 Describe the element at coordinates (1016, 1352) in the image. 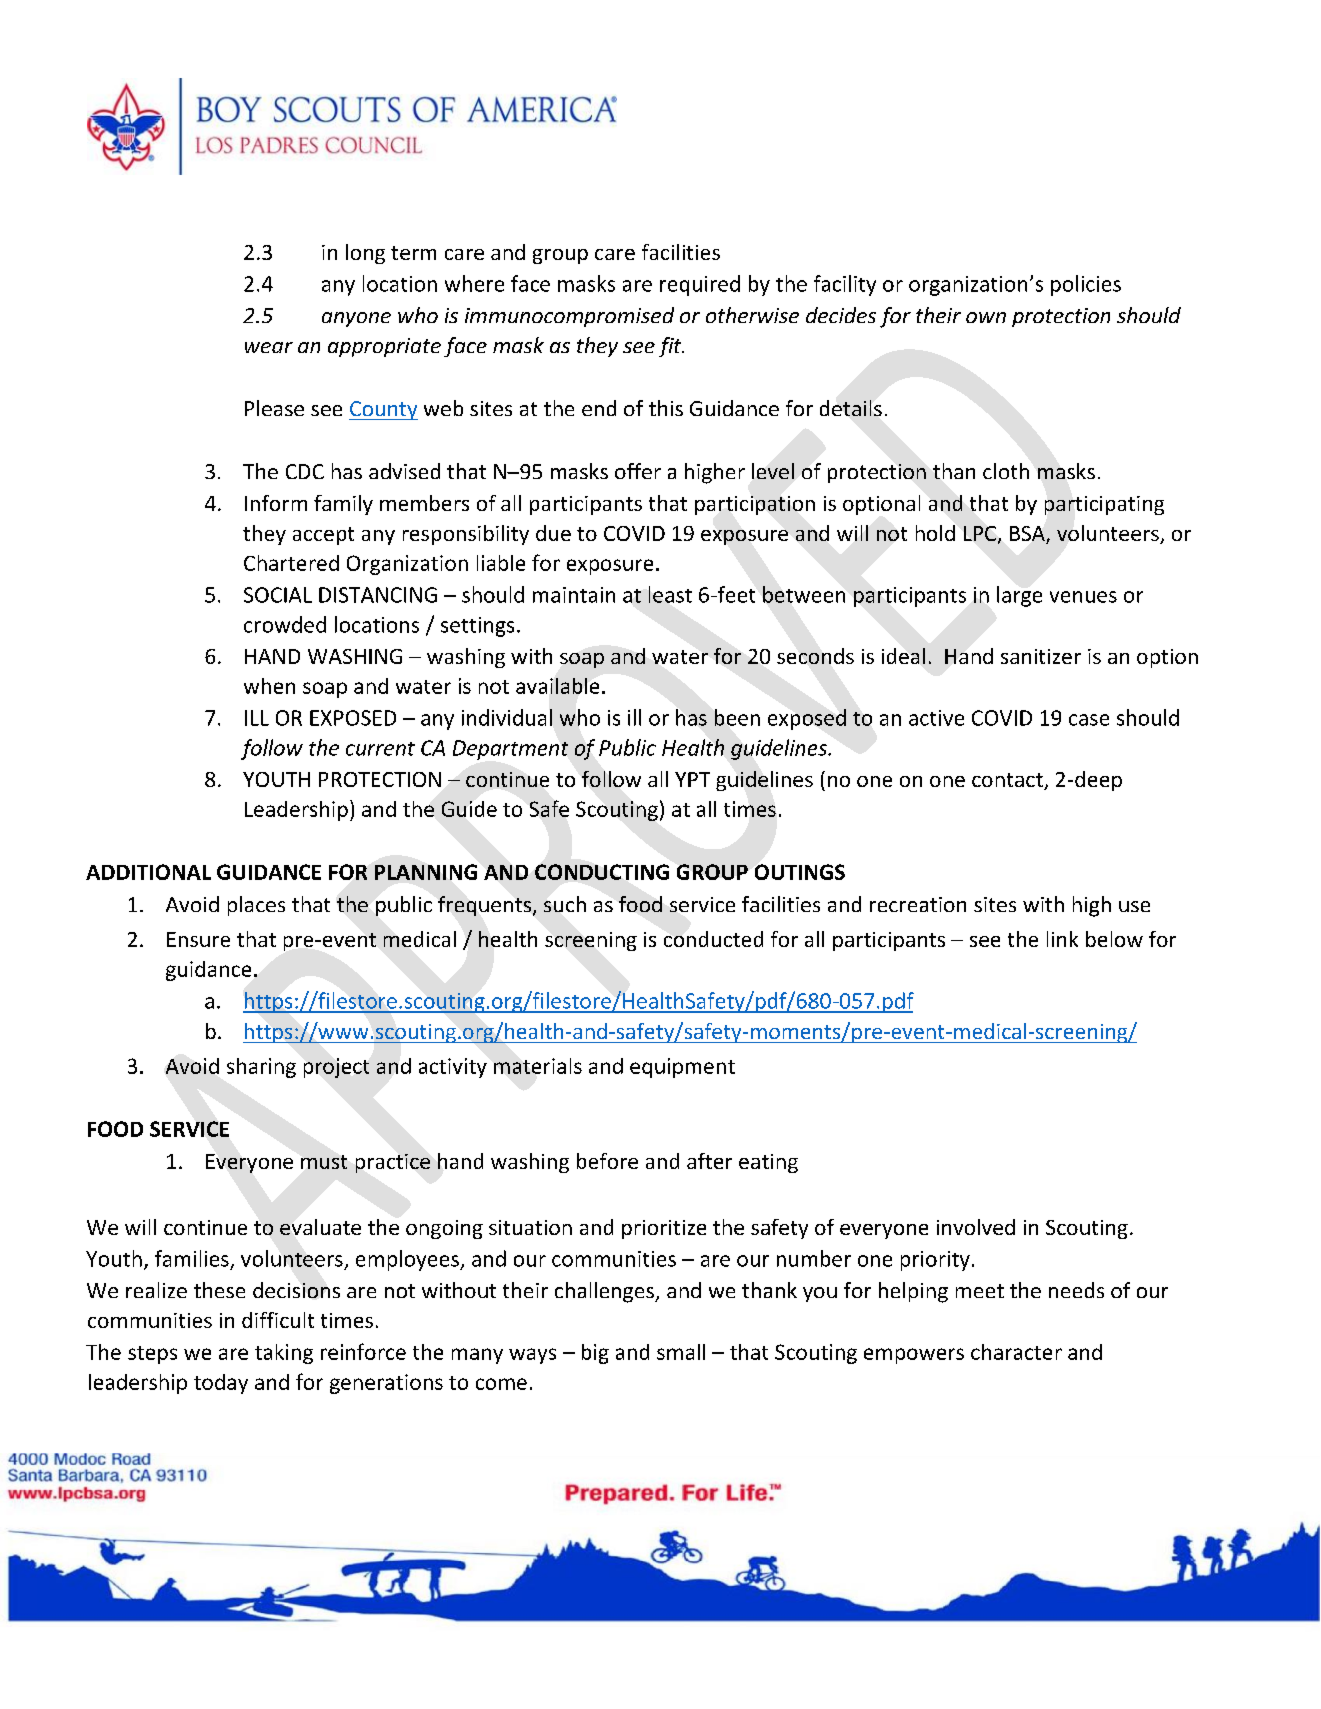

I see `character` at that location.
